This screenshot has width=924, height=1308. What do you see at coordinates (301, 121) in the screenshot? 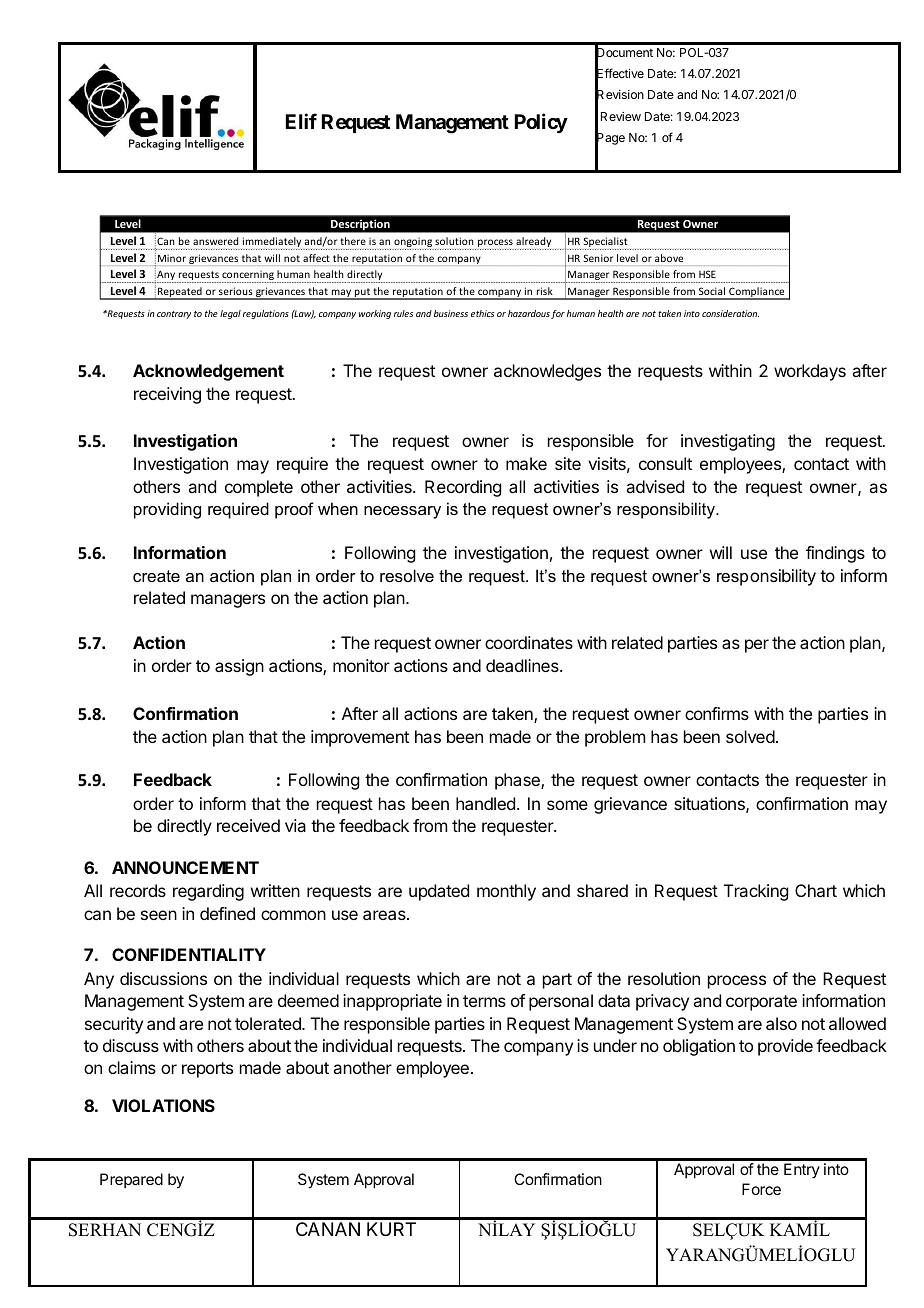
I see `Elif` at bounding box center [301, 121].
